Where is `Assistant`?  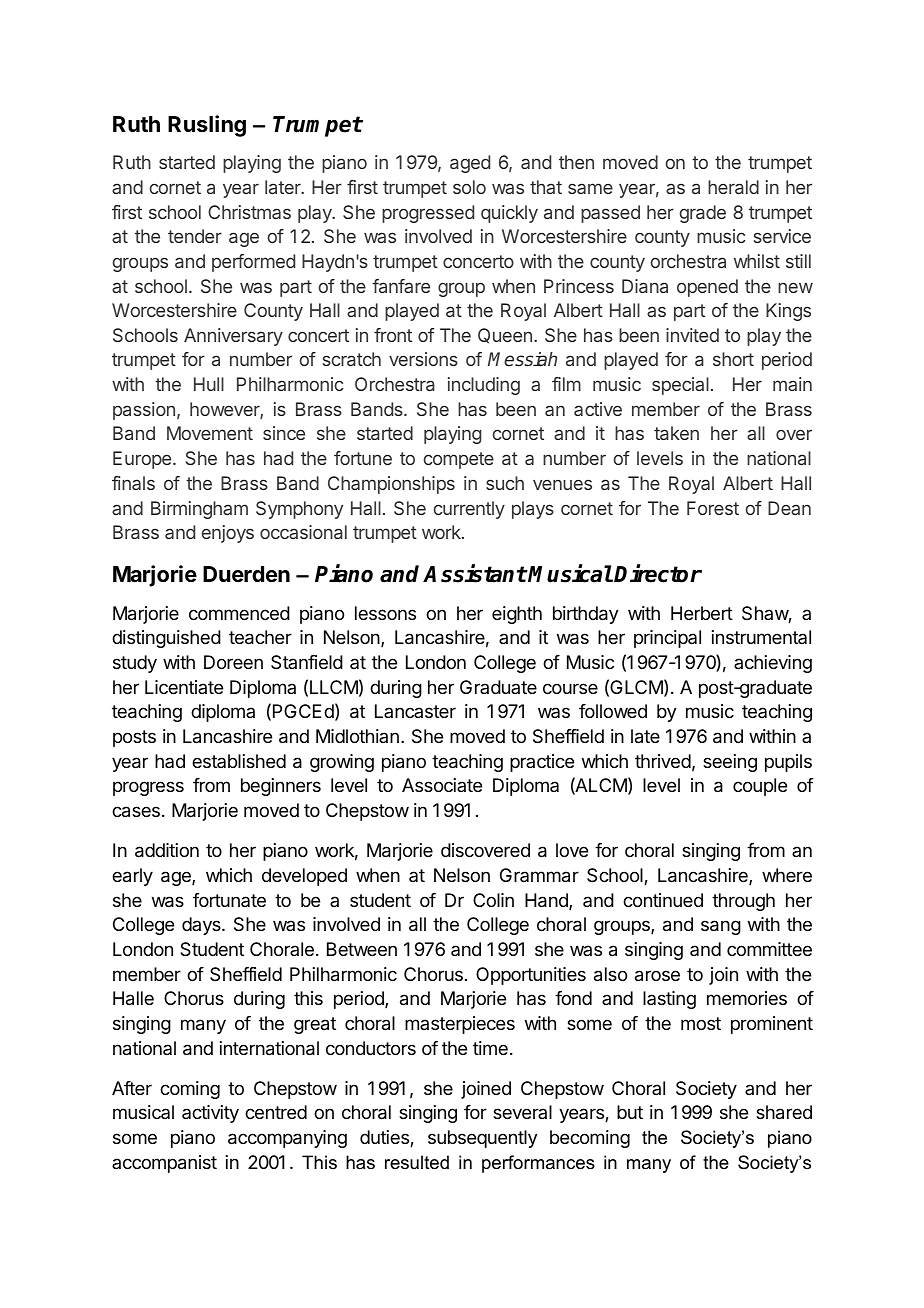
Assistant is located at coordinates (475, 573).
